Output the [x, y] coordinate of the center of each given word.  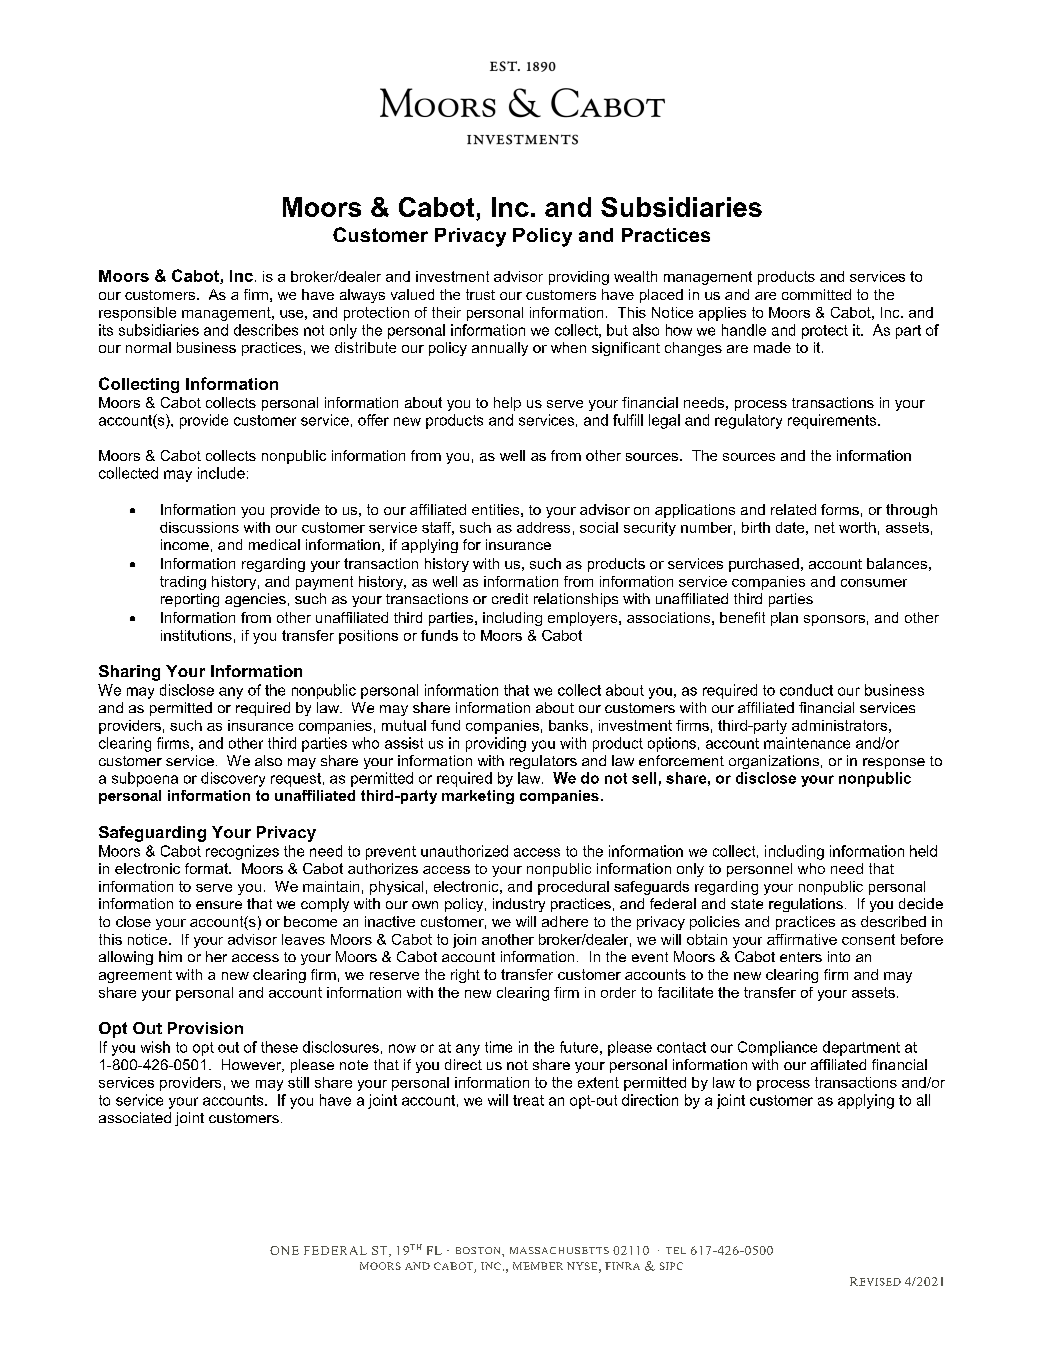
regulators [543, 762]
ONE [284, 1250]
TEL [676, 1250]
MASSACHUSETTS [559, 1250]
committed [816, 294]
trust [480, 294]
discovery [233, 779]
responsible [137, 314]
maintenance [807, 743]
